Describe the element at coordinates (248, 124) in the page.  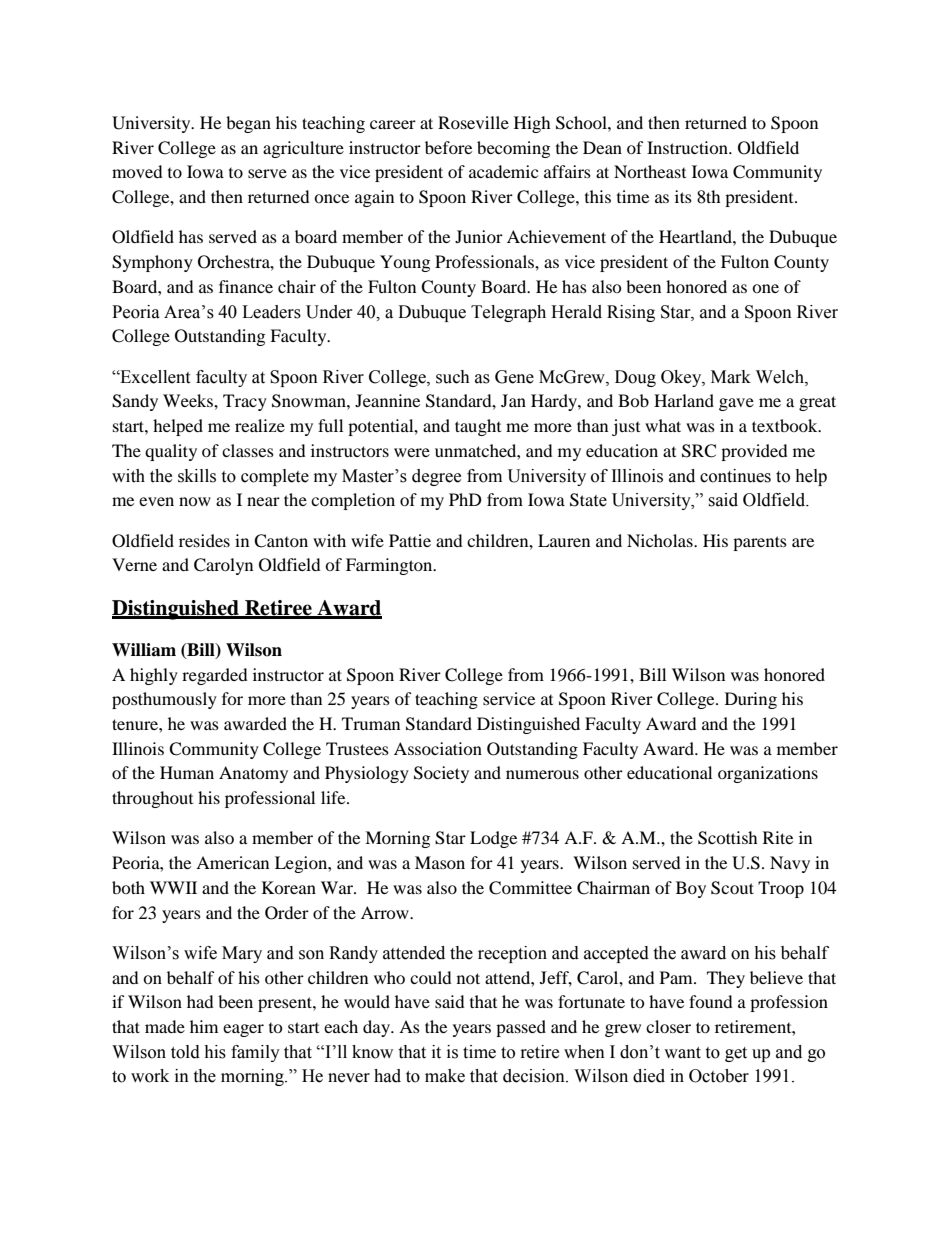
I see `began` at that location.
